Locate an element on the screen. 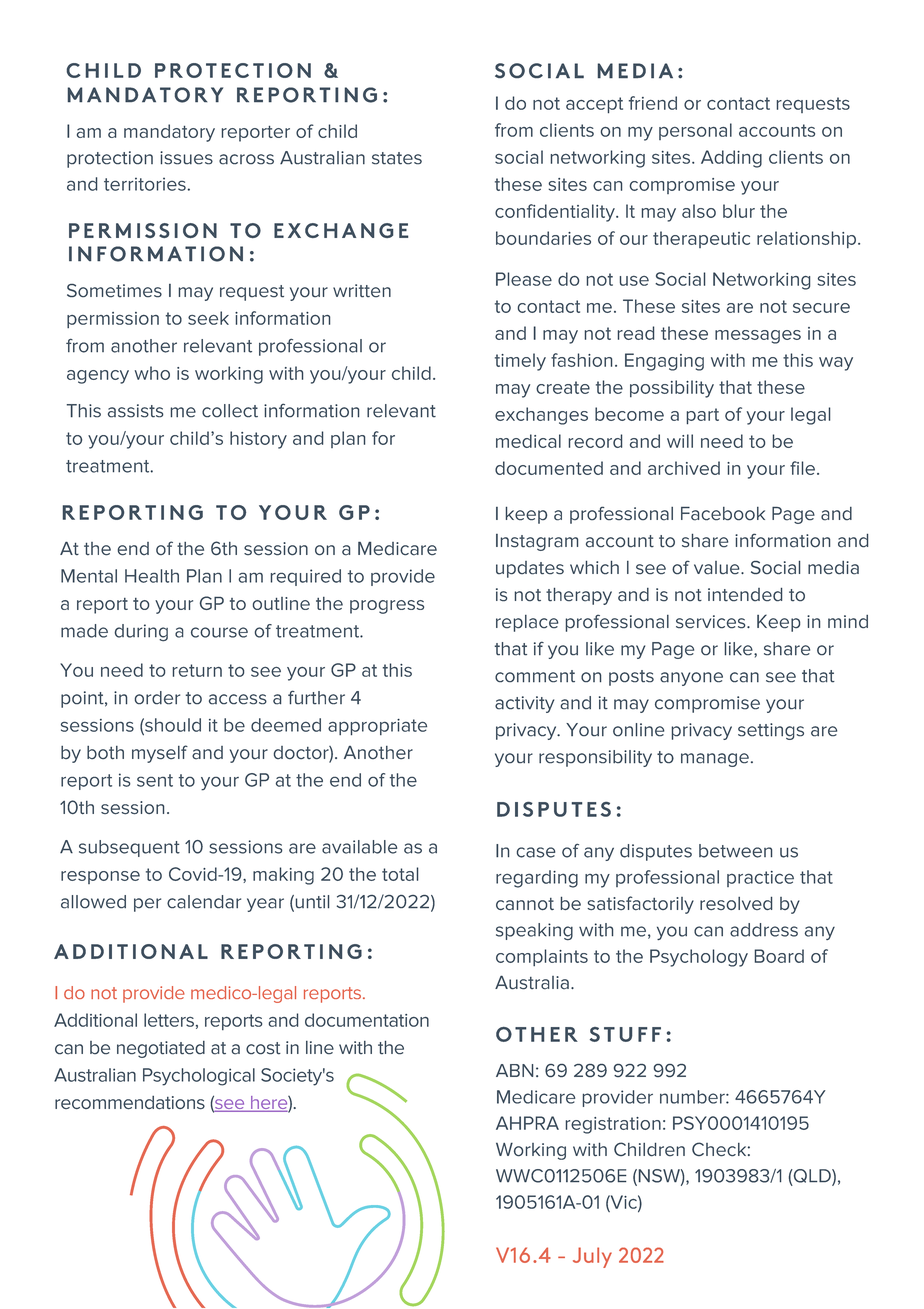  assists is located at coordinates (136, 411).
